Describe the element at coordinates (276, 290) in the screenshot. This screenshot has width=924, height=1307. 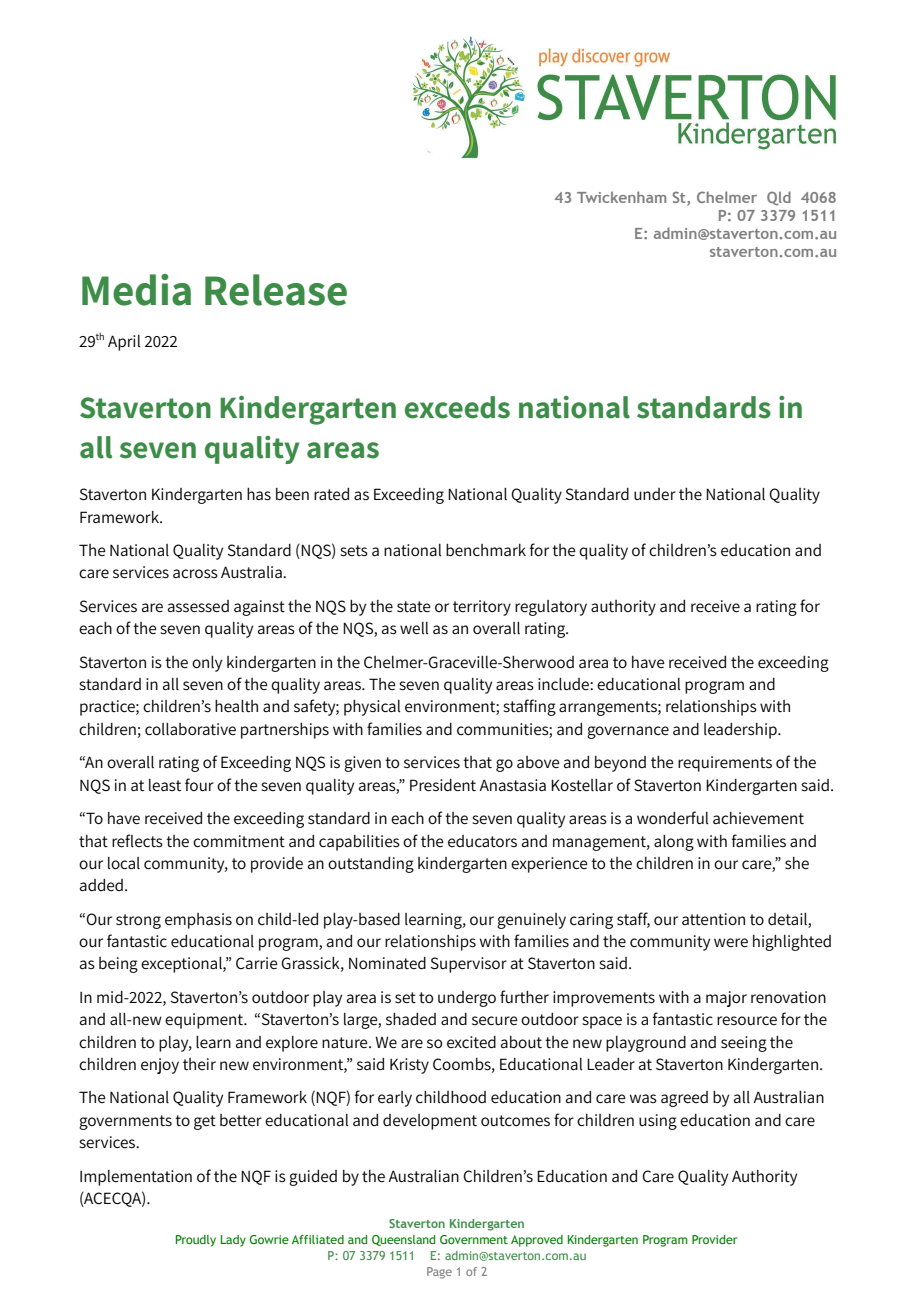
I see `Release` at that location.
